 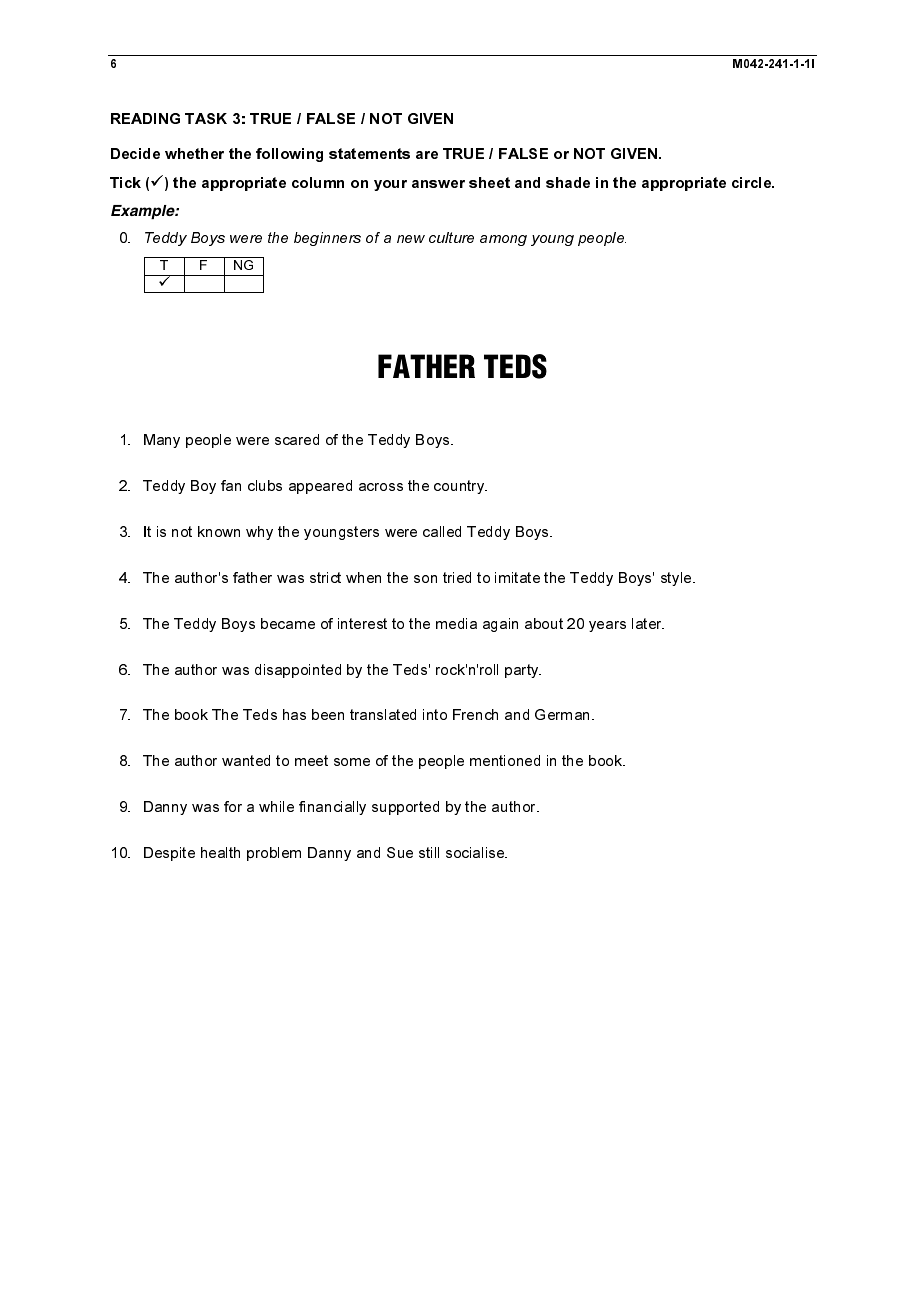 What do you see at coordinates (220, 852) in the document?
I see `health` at bounding box center [220, 852].
